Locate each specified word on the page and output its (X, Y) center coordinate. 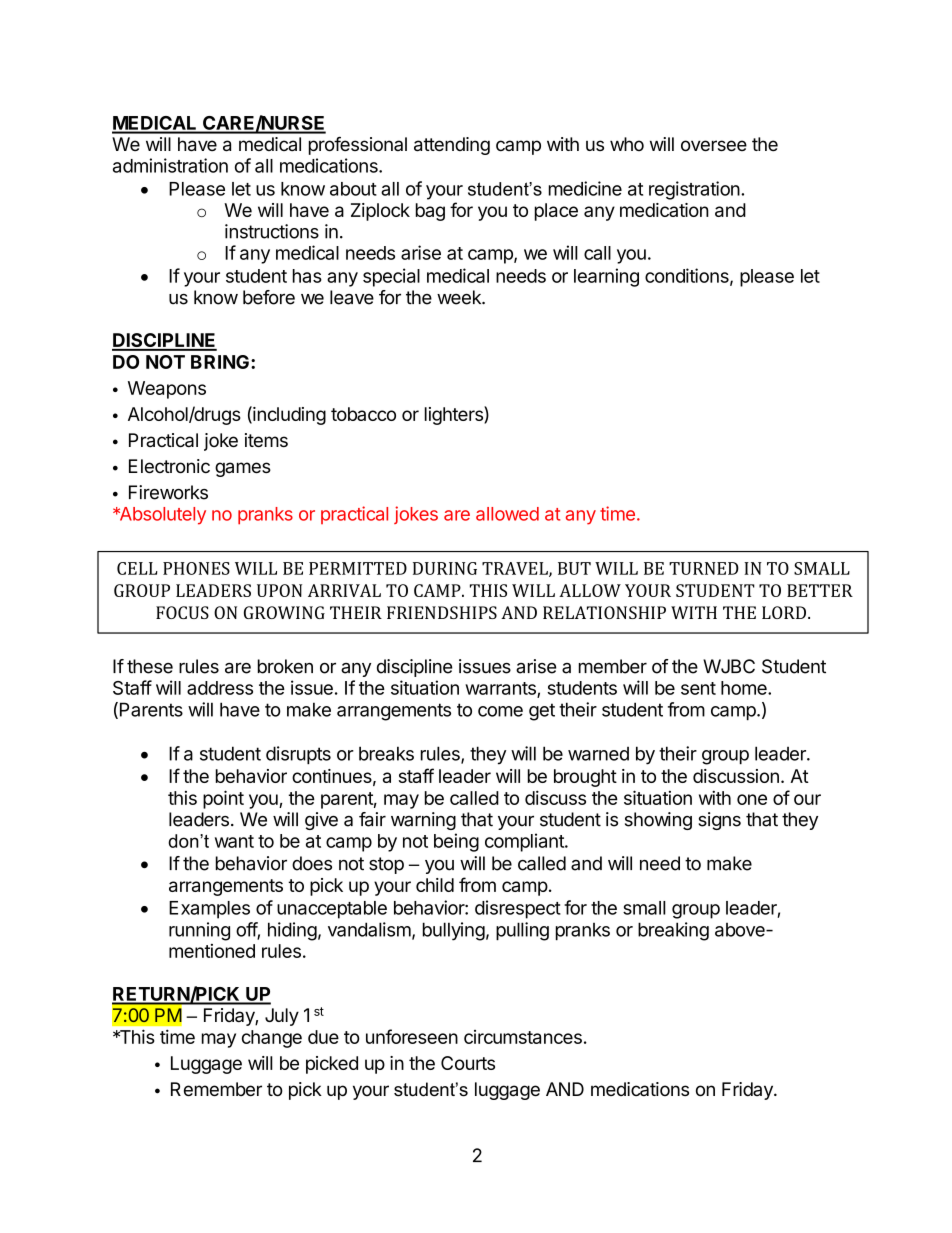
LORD (785, 612)
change (272, 1039)
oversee (714, 146)
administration (170, 165)
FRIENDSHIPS (442, 612)
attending (452, 146)
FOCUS (182, 612)
